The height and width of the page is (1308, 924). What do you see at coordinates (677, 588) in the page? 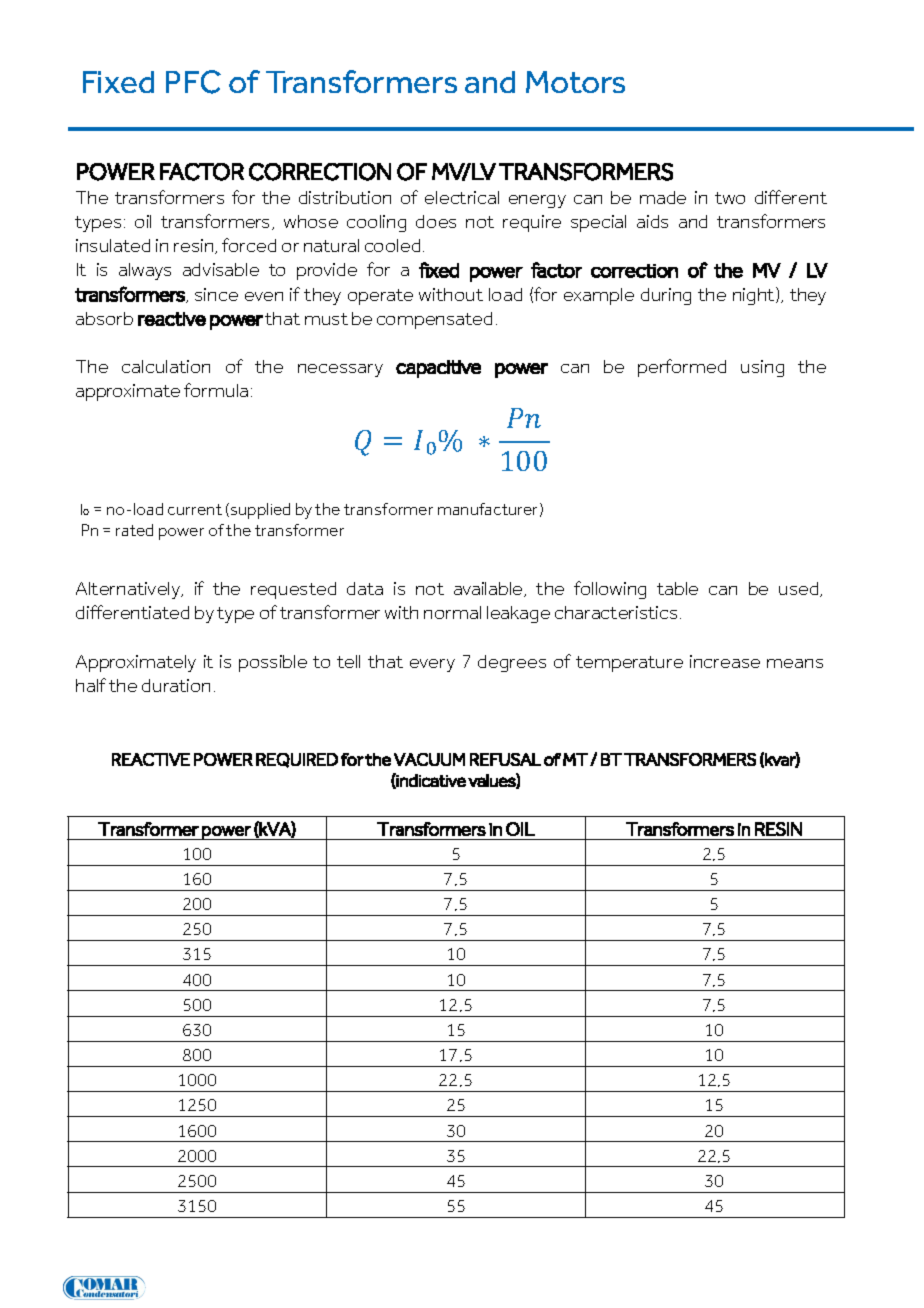
I see `table` at bounding box center [677, 588].
